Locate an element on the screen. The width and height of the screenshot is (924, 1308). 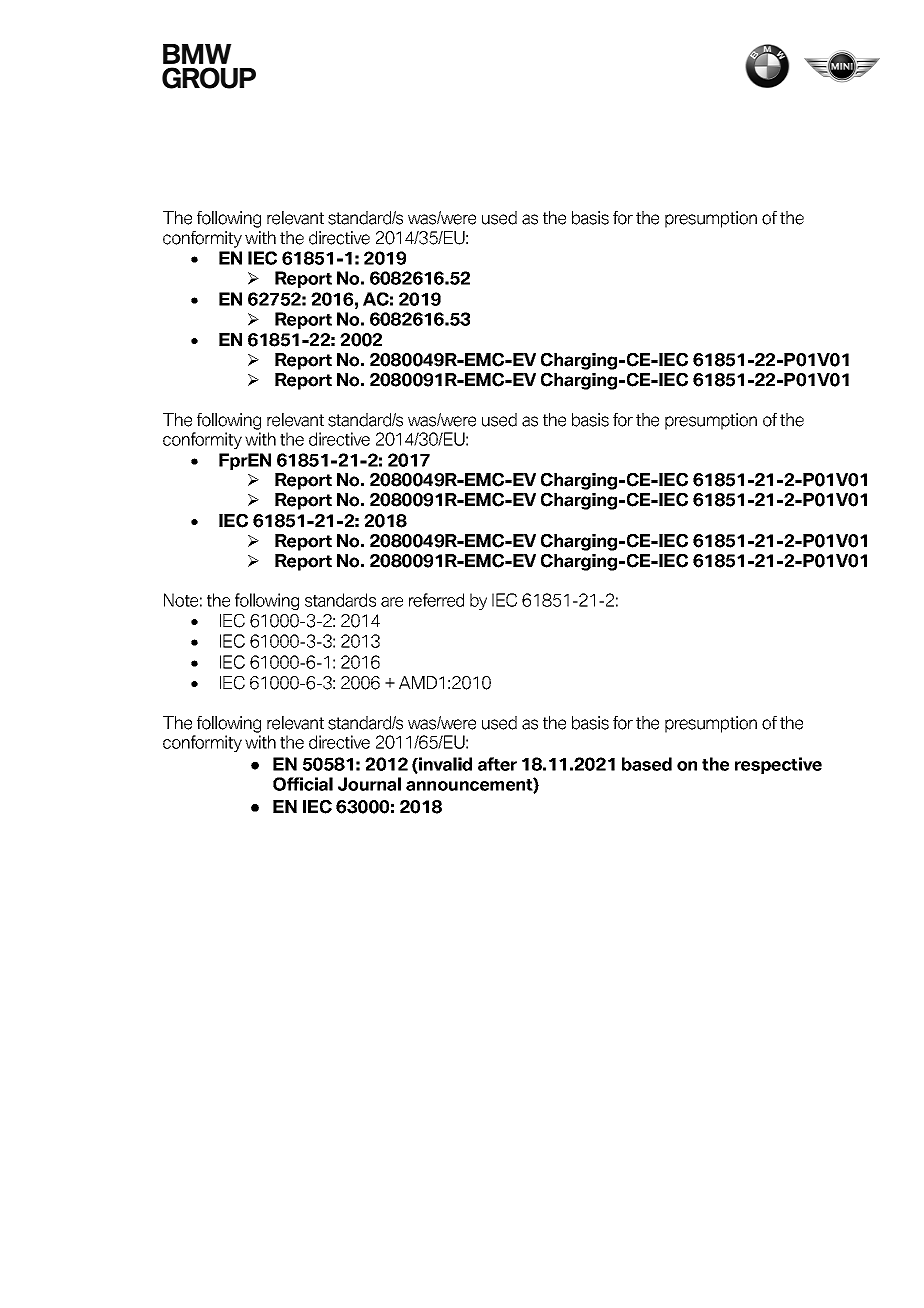
respective is located at coordinates (778, 765).
